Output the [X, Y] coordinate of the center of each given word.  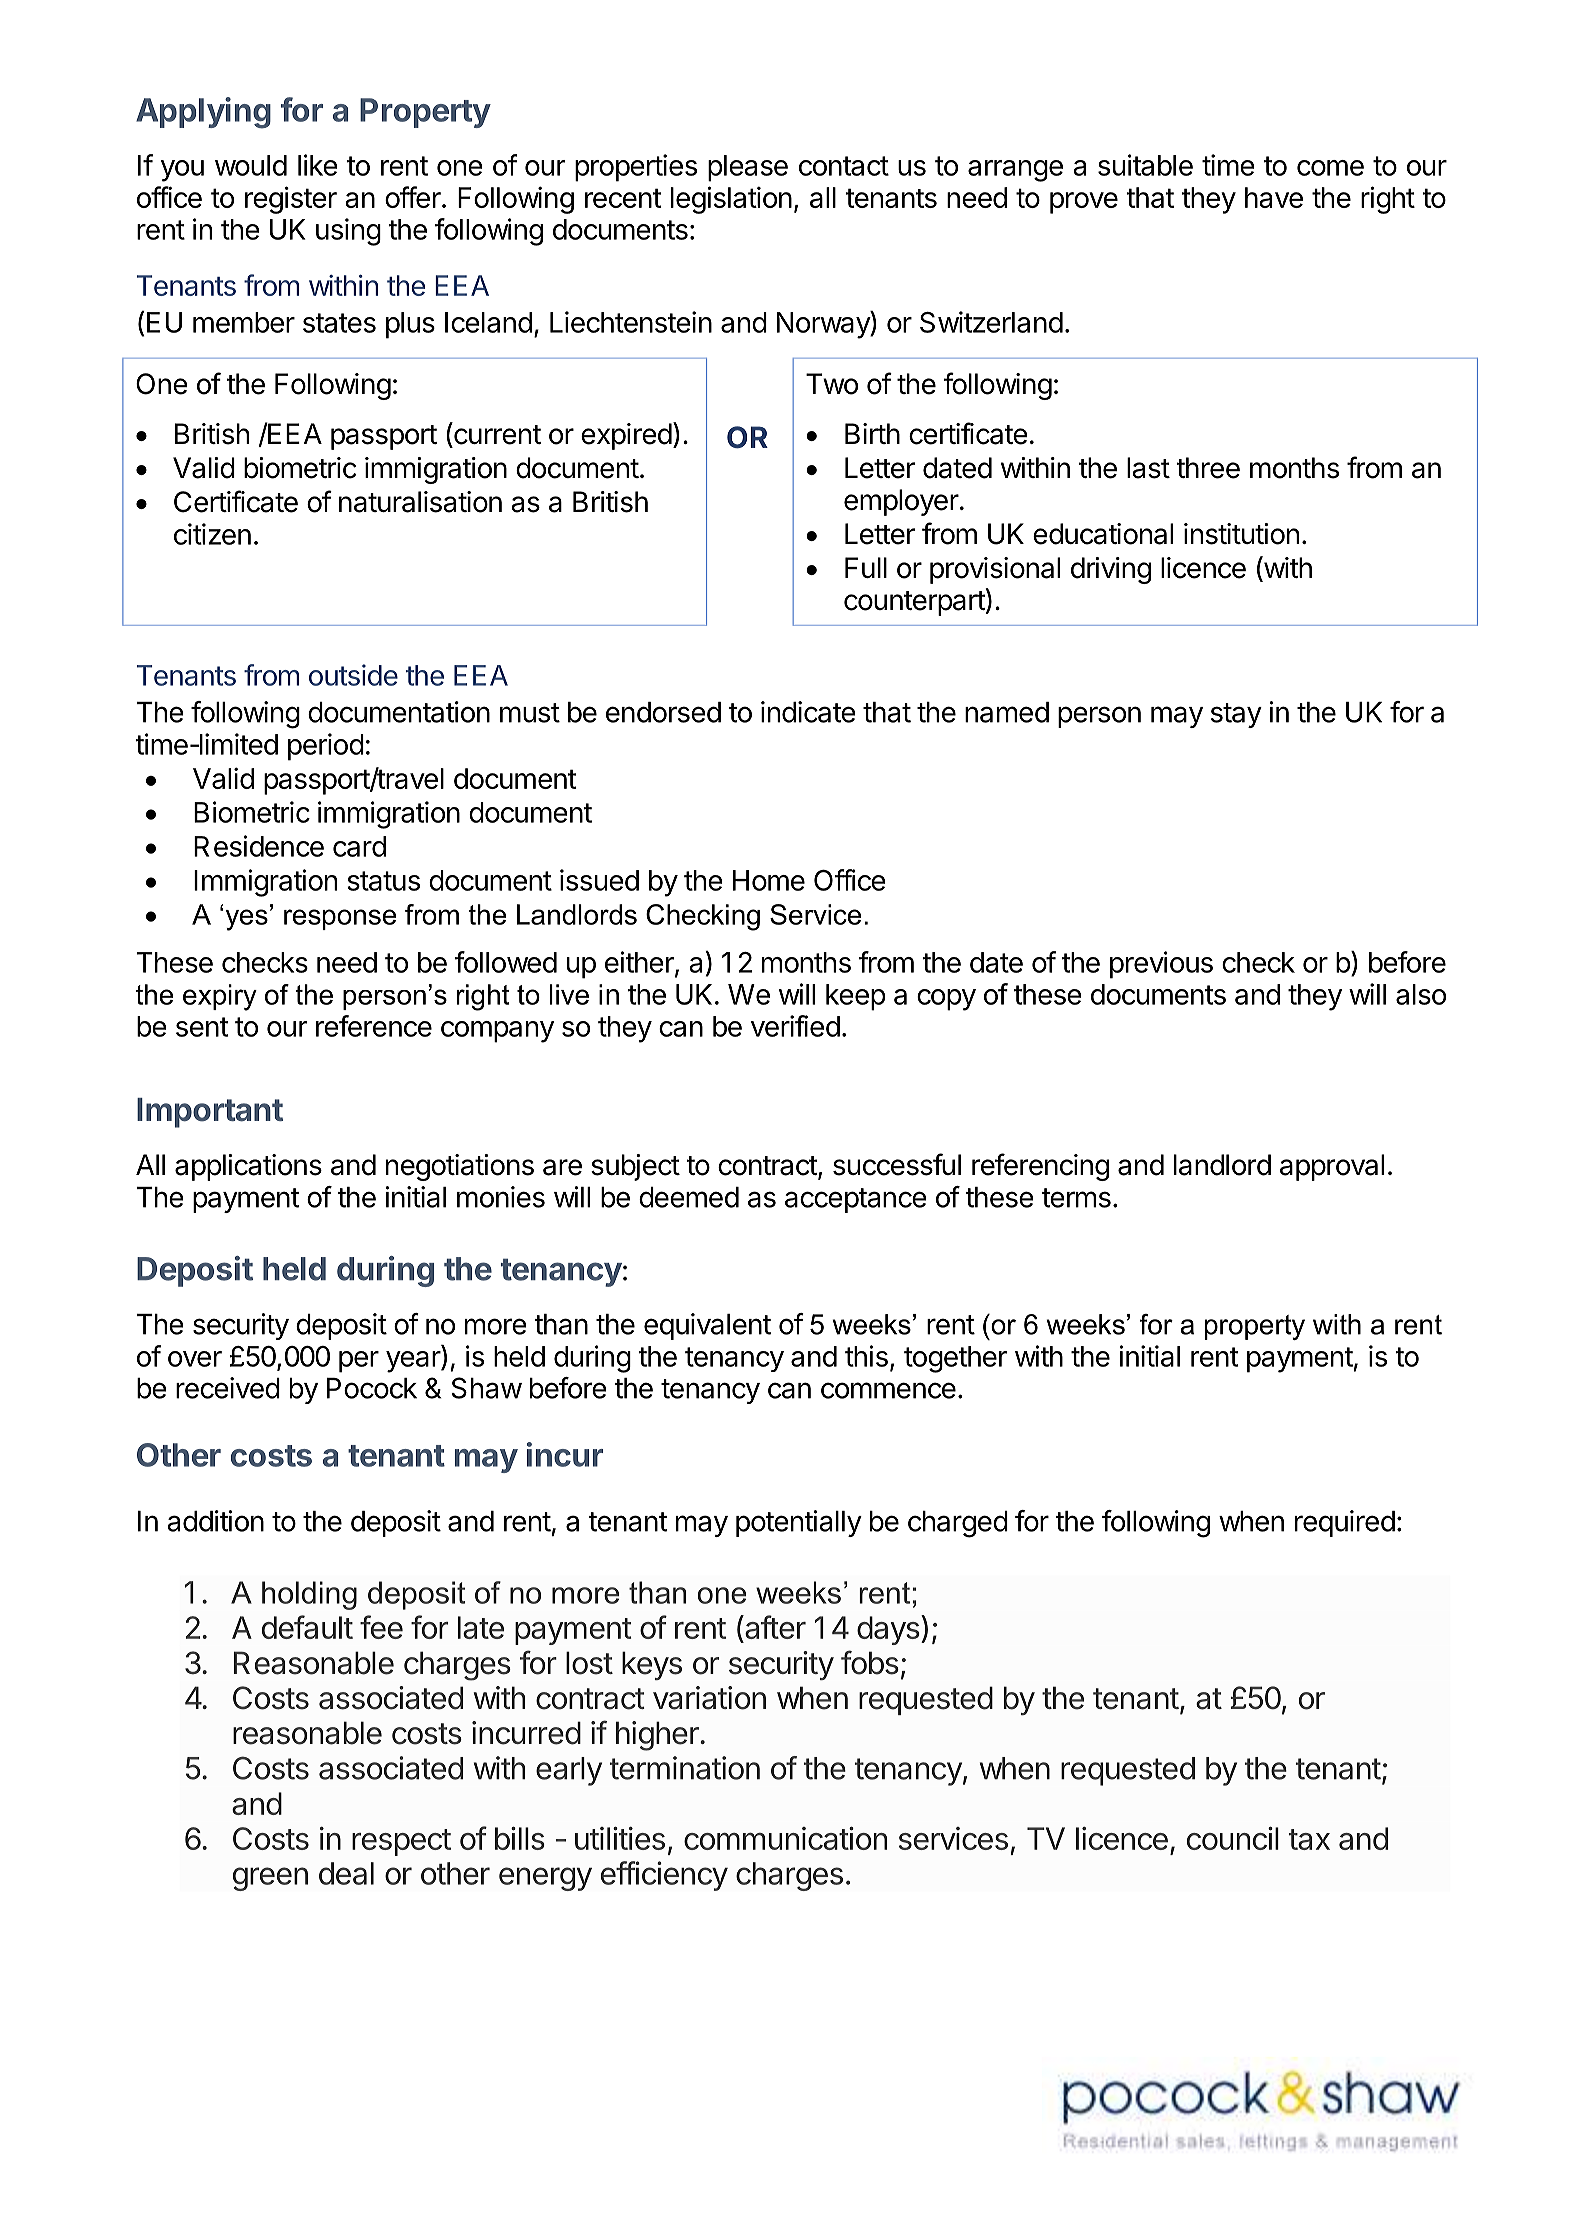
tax [1309, 1839]
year [414, 1362]
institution [1241, 534]
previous [1161, 965]
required [1345, 1523]
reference [374, 1026]
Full [866, 567]
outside [353, 675]
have [1274, 197]
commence [888, 1390]
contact [844, 166]
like [318, 165]
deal [346, 1873]
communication [785, 1838]
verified [795, 1026]
